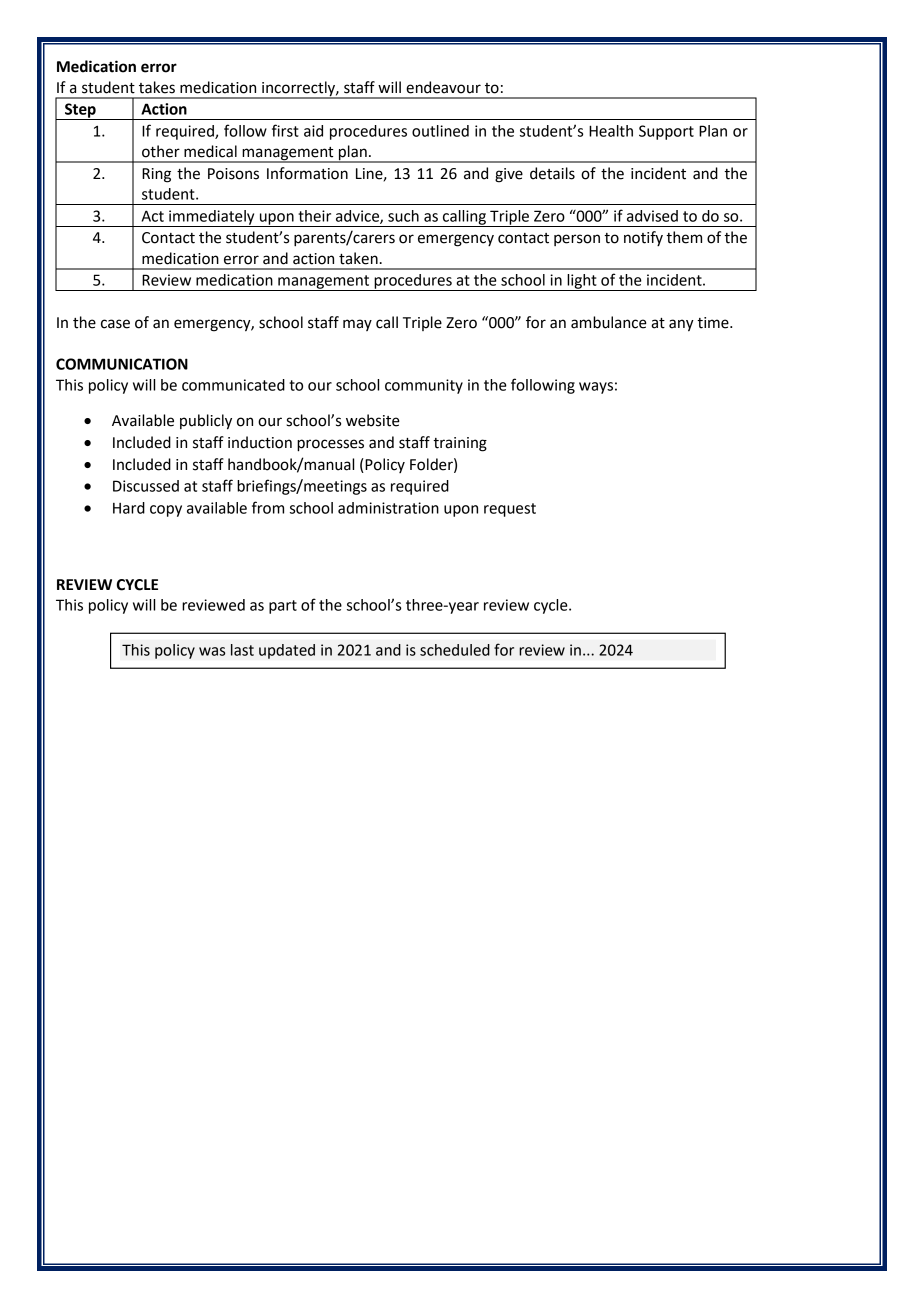  Describe the element at coordinates (443, 87) in the page. I see `endeavour` at that location.
